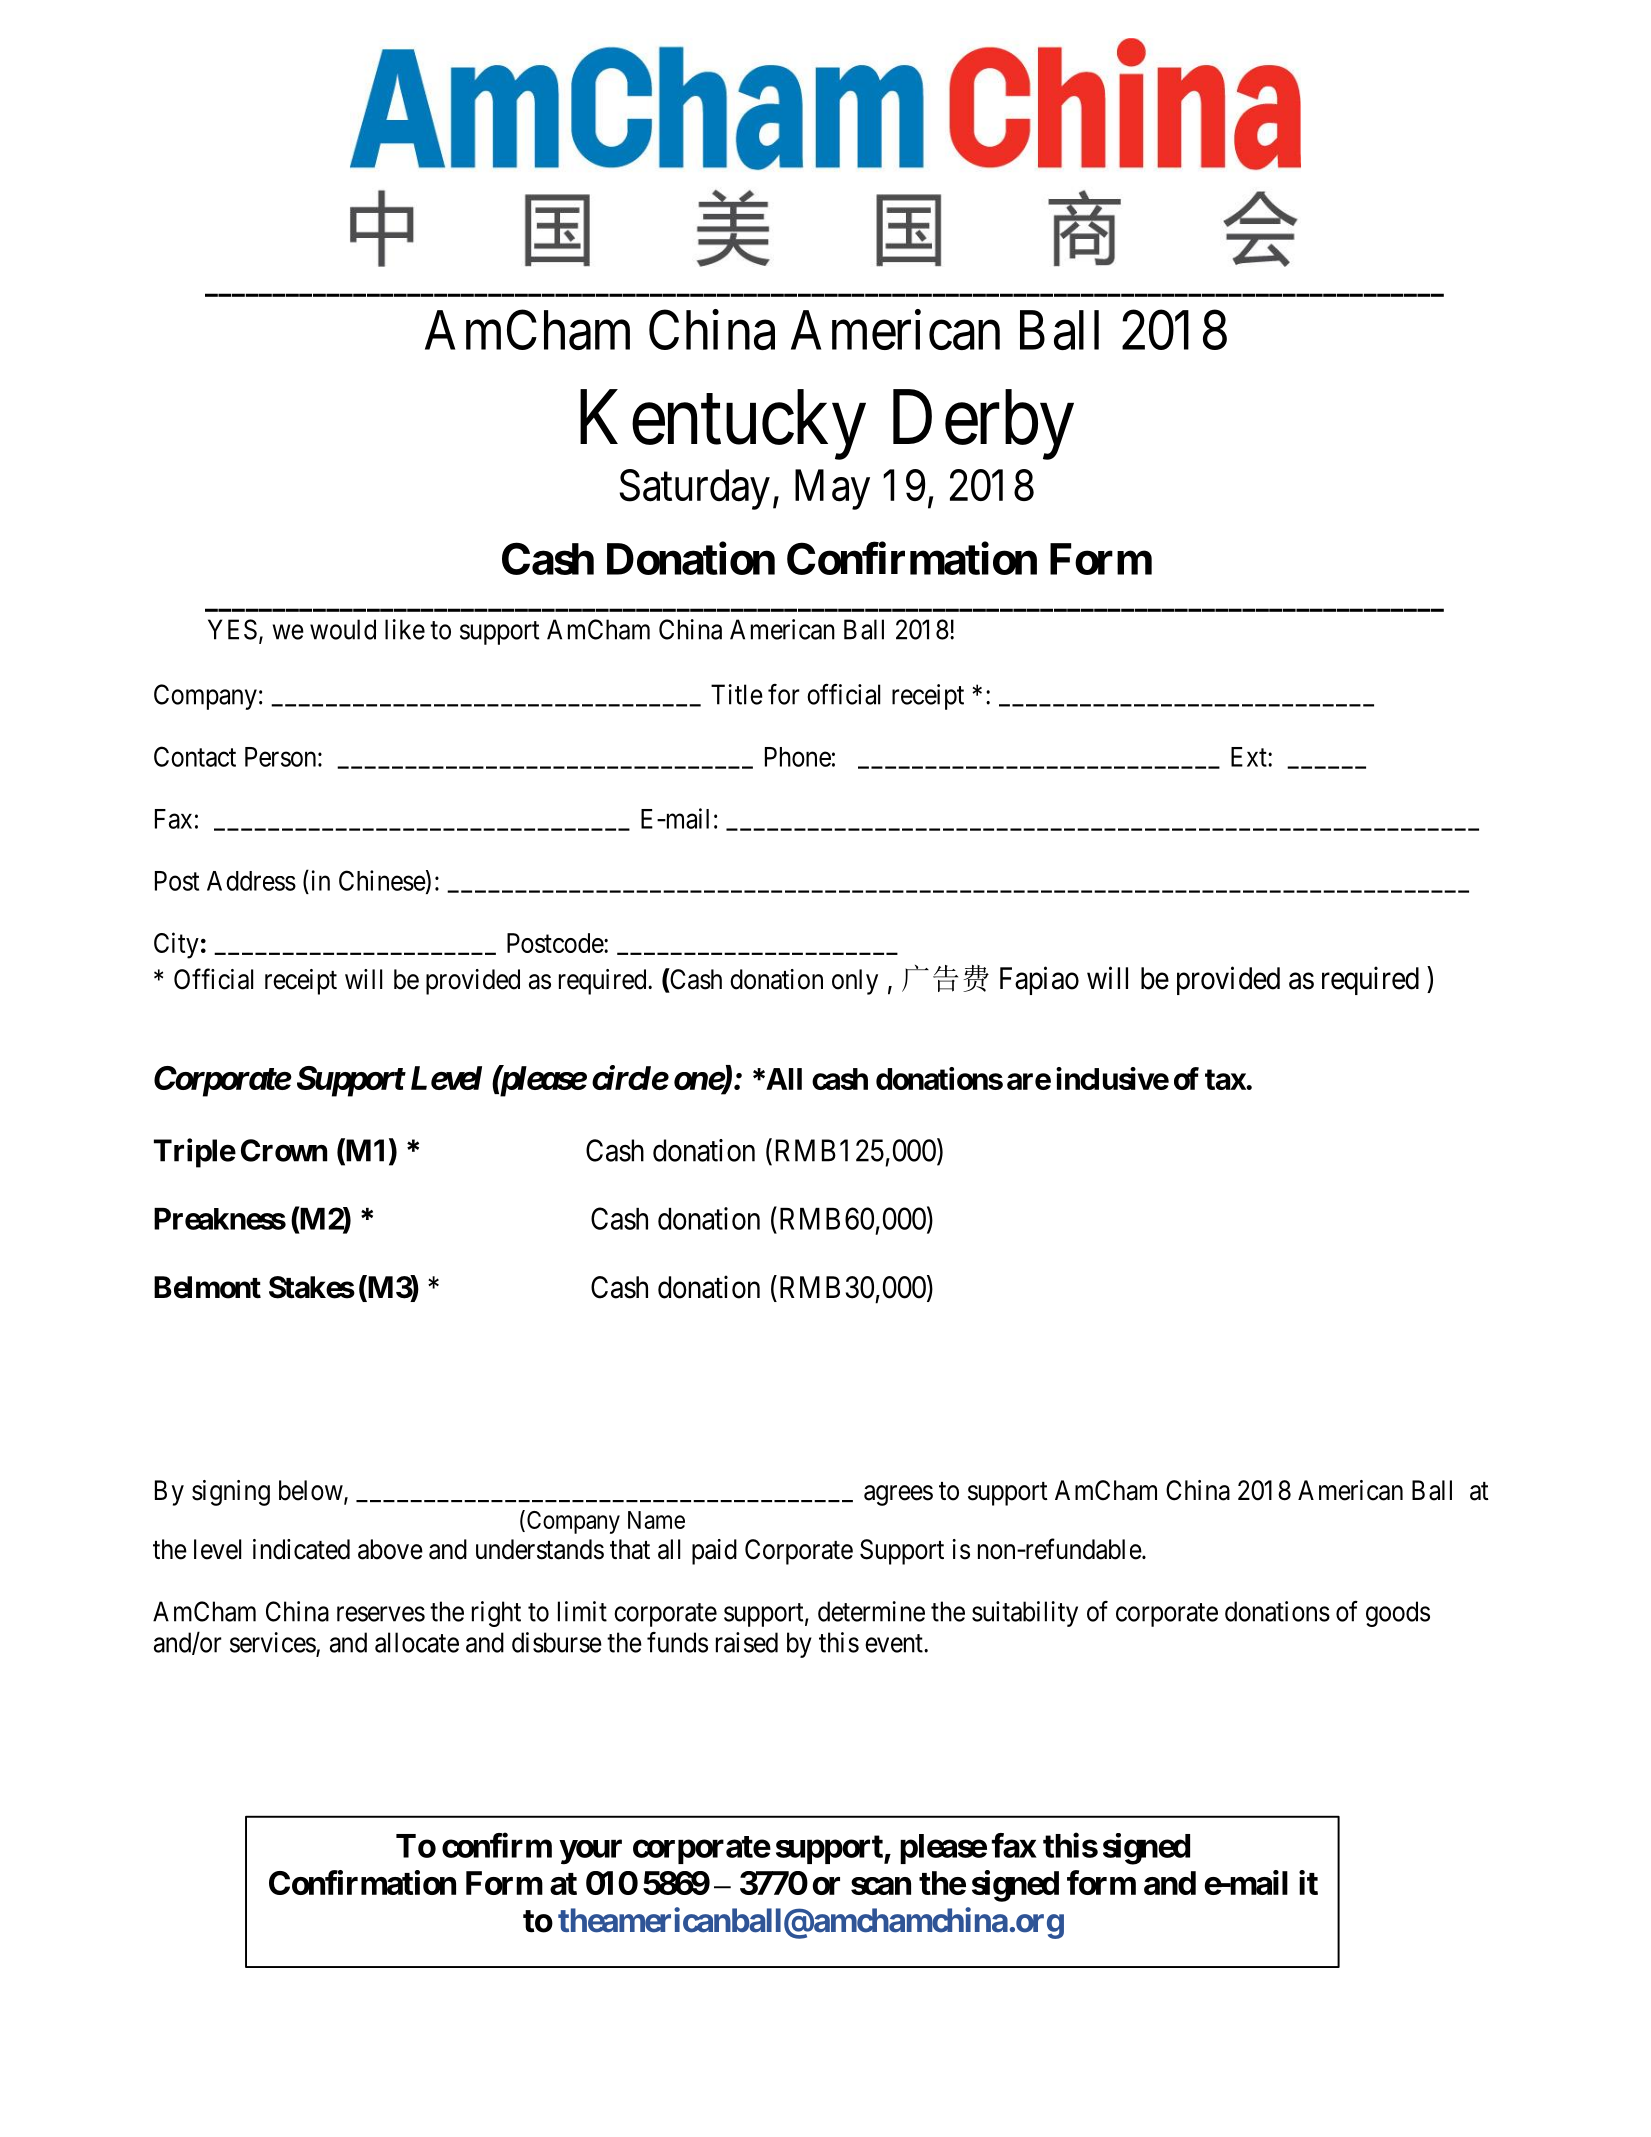 The height and width of the screenshot is (2137, 1651). I want to click on goods, so click(1398, 1614).
